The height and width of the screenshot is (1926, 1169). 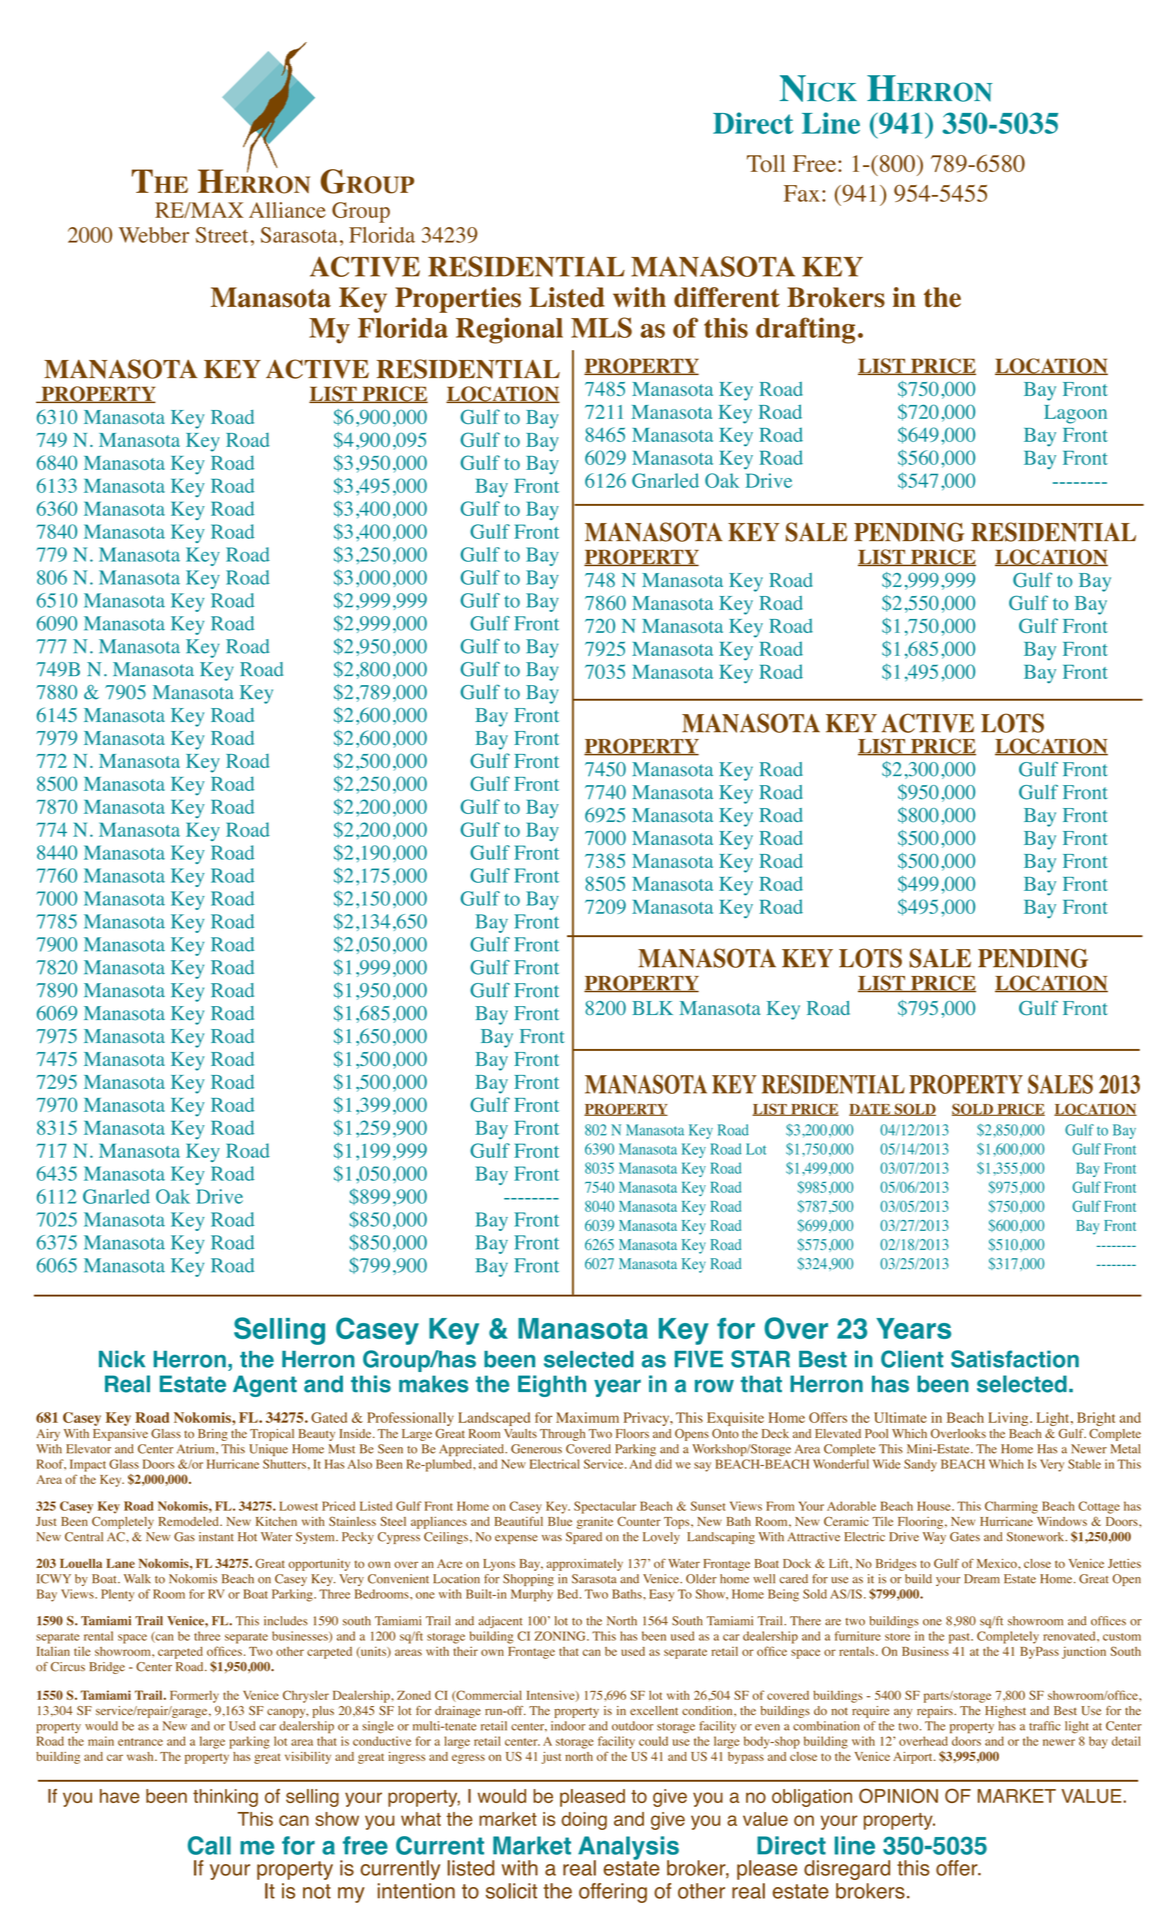 I want to click on drafting, so click(x=805, y=330).
